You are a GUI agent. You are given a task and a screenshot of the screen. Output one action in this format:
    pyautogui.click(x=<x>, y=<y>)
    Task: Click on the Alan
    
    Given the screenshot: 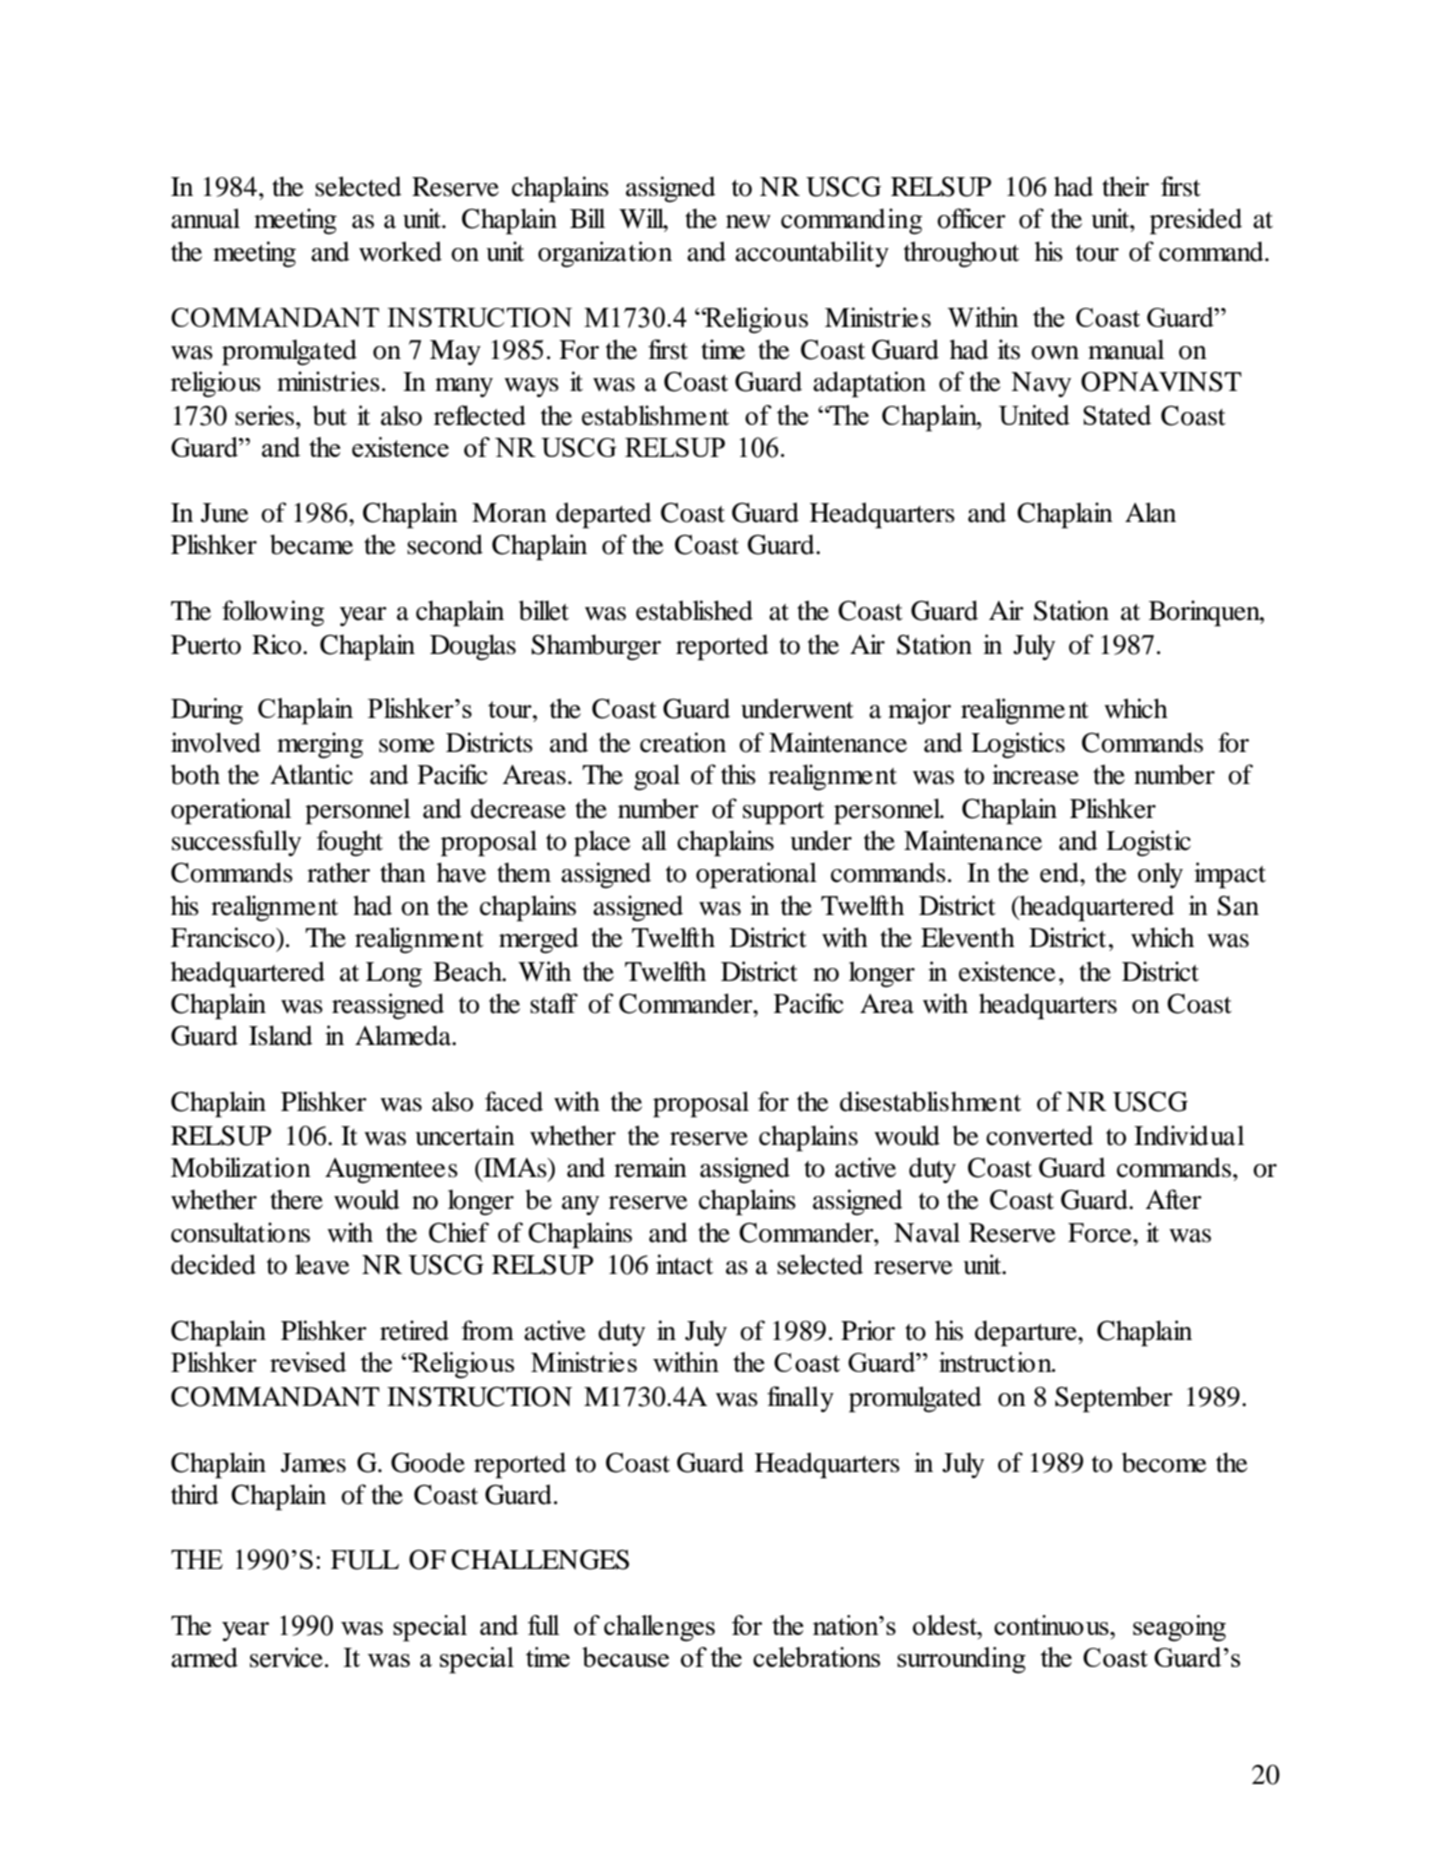 What is the action you would take?
    pyautogui.click(x=1150, y=512)
